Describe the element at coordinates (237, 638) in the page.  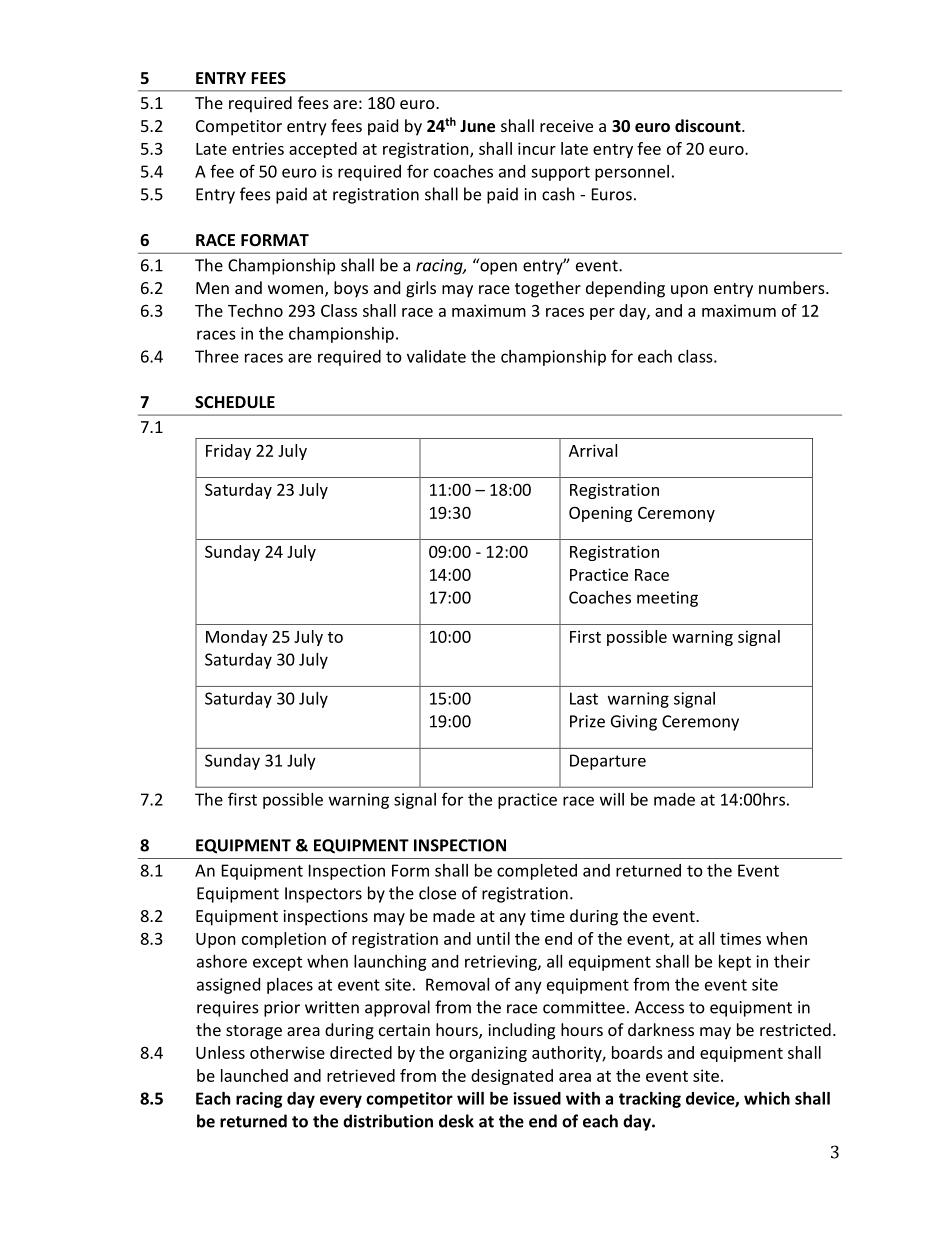
I see `Monday` at that location.
